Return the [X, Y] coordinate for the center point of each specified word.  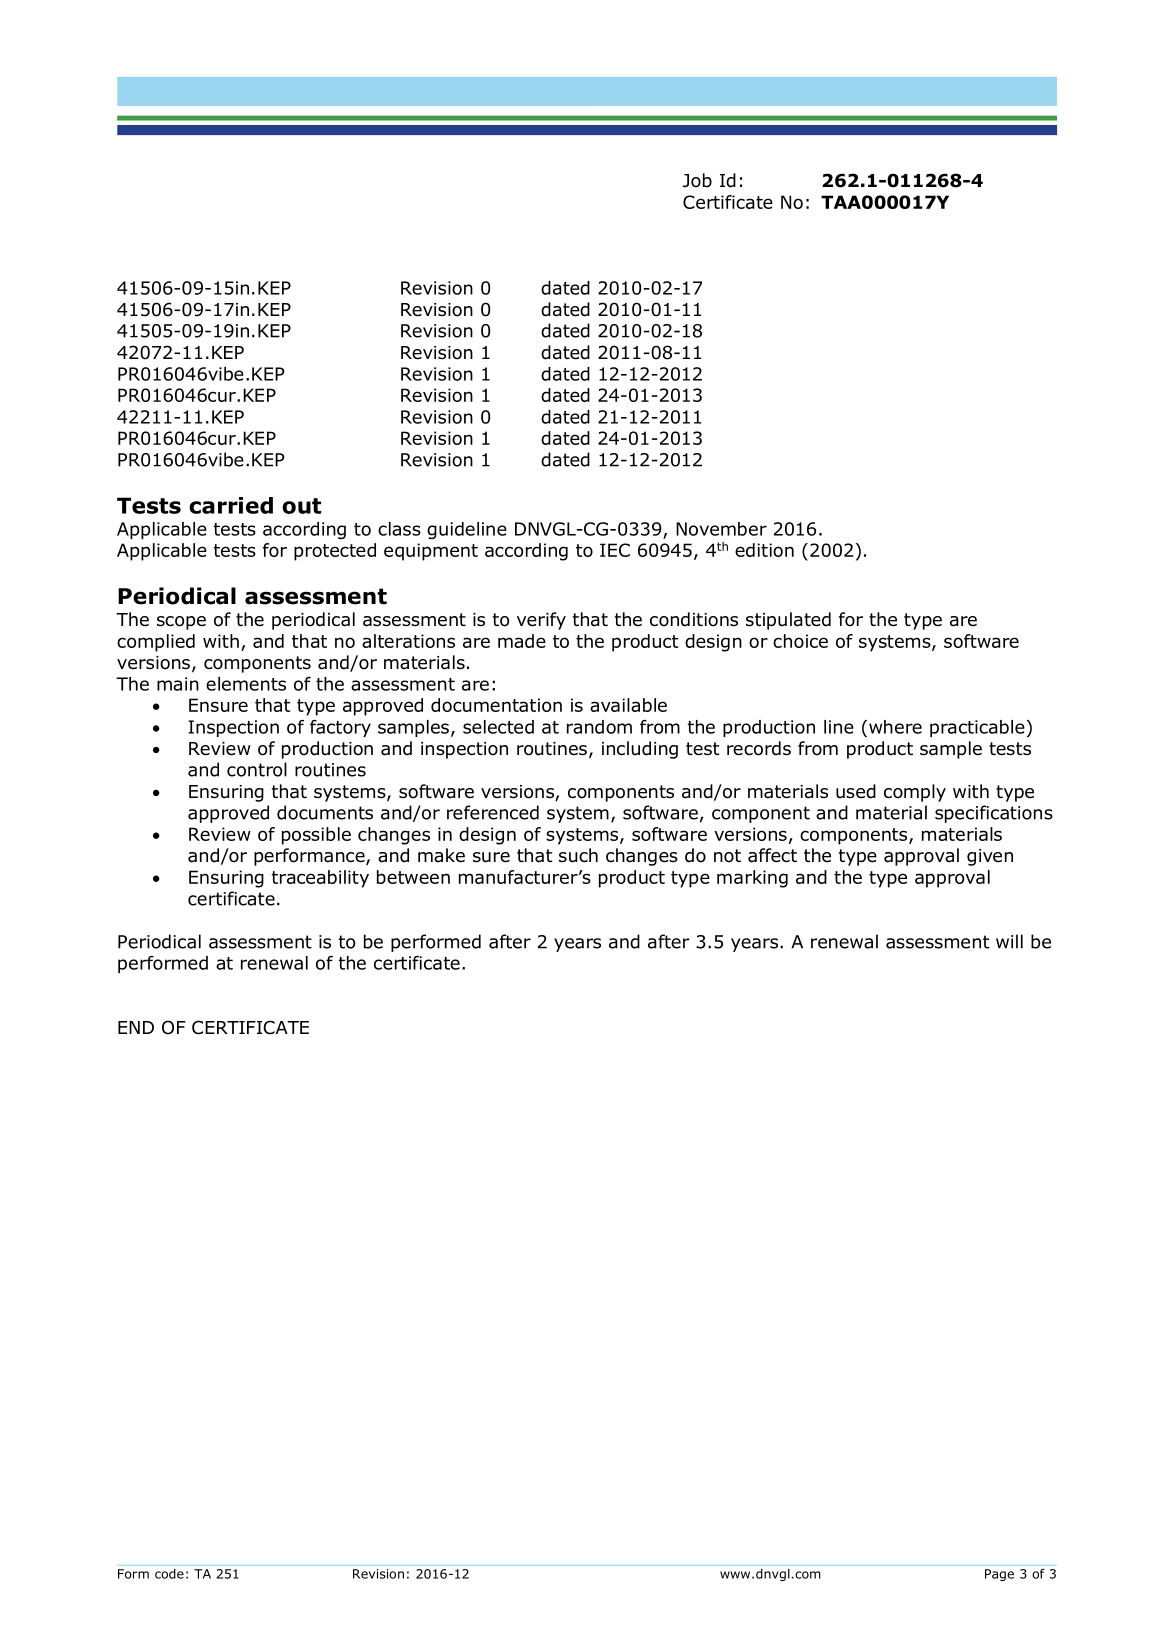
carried [231, 505]
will [1009, 941]
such [578, 855]
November [721, 529]
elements [246, 684]
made [522, 641]
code [169, 1574]
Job [697, 180]
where [895, 727]
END [136, 1027]
